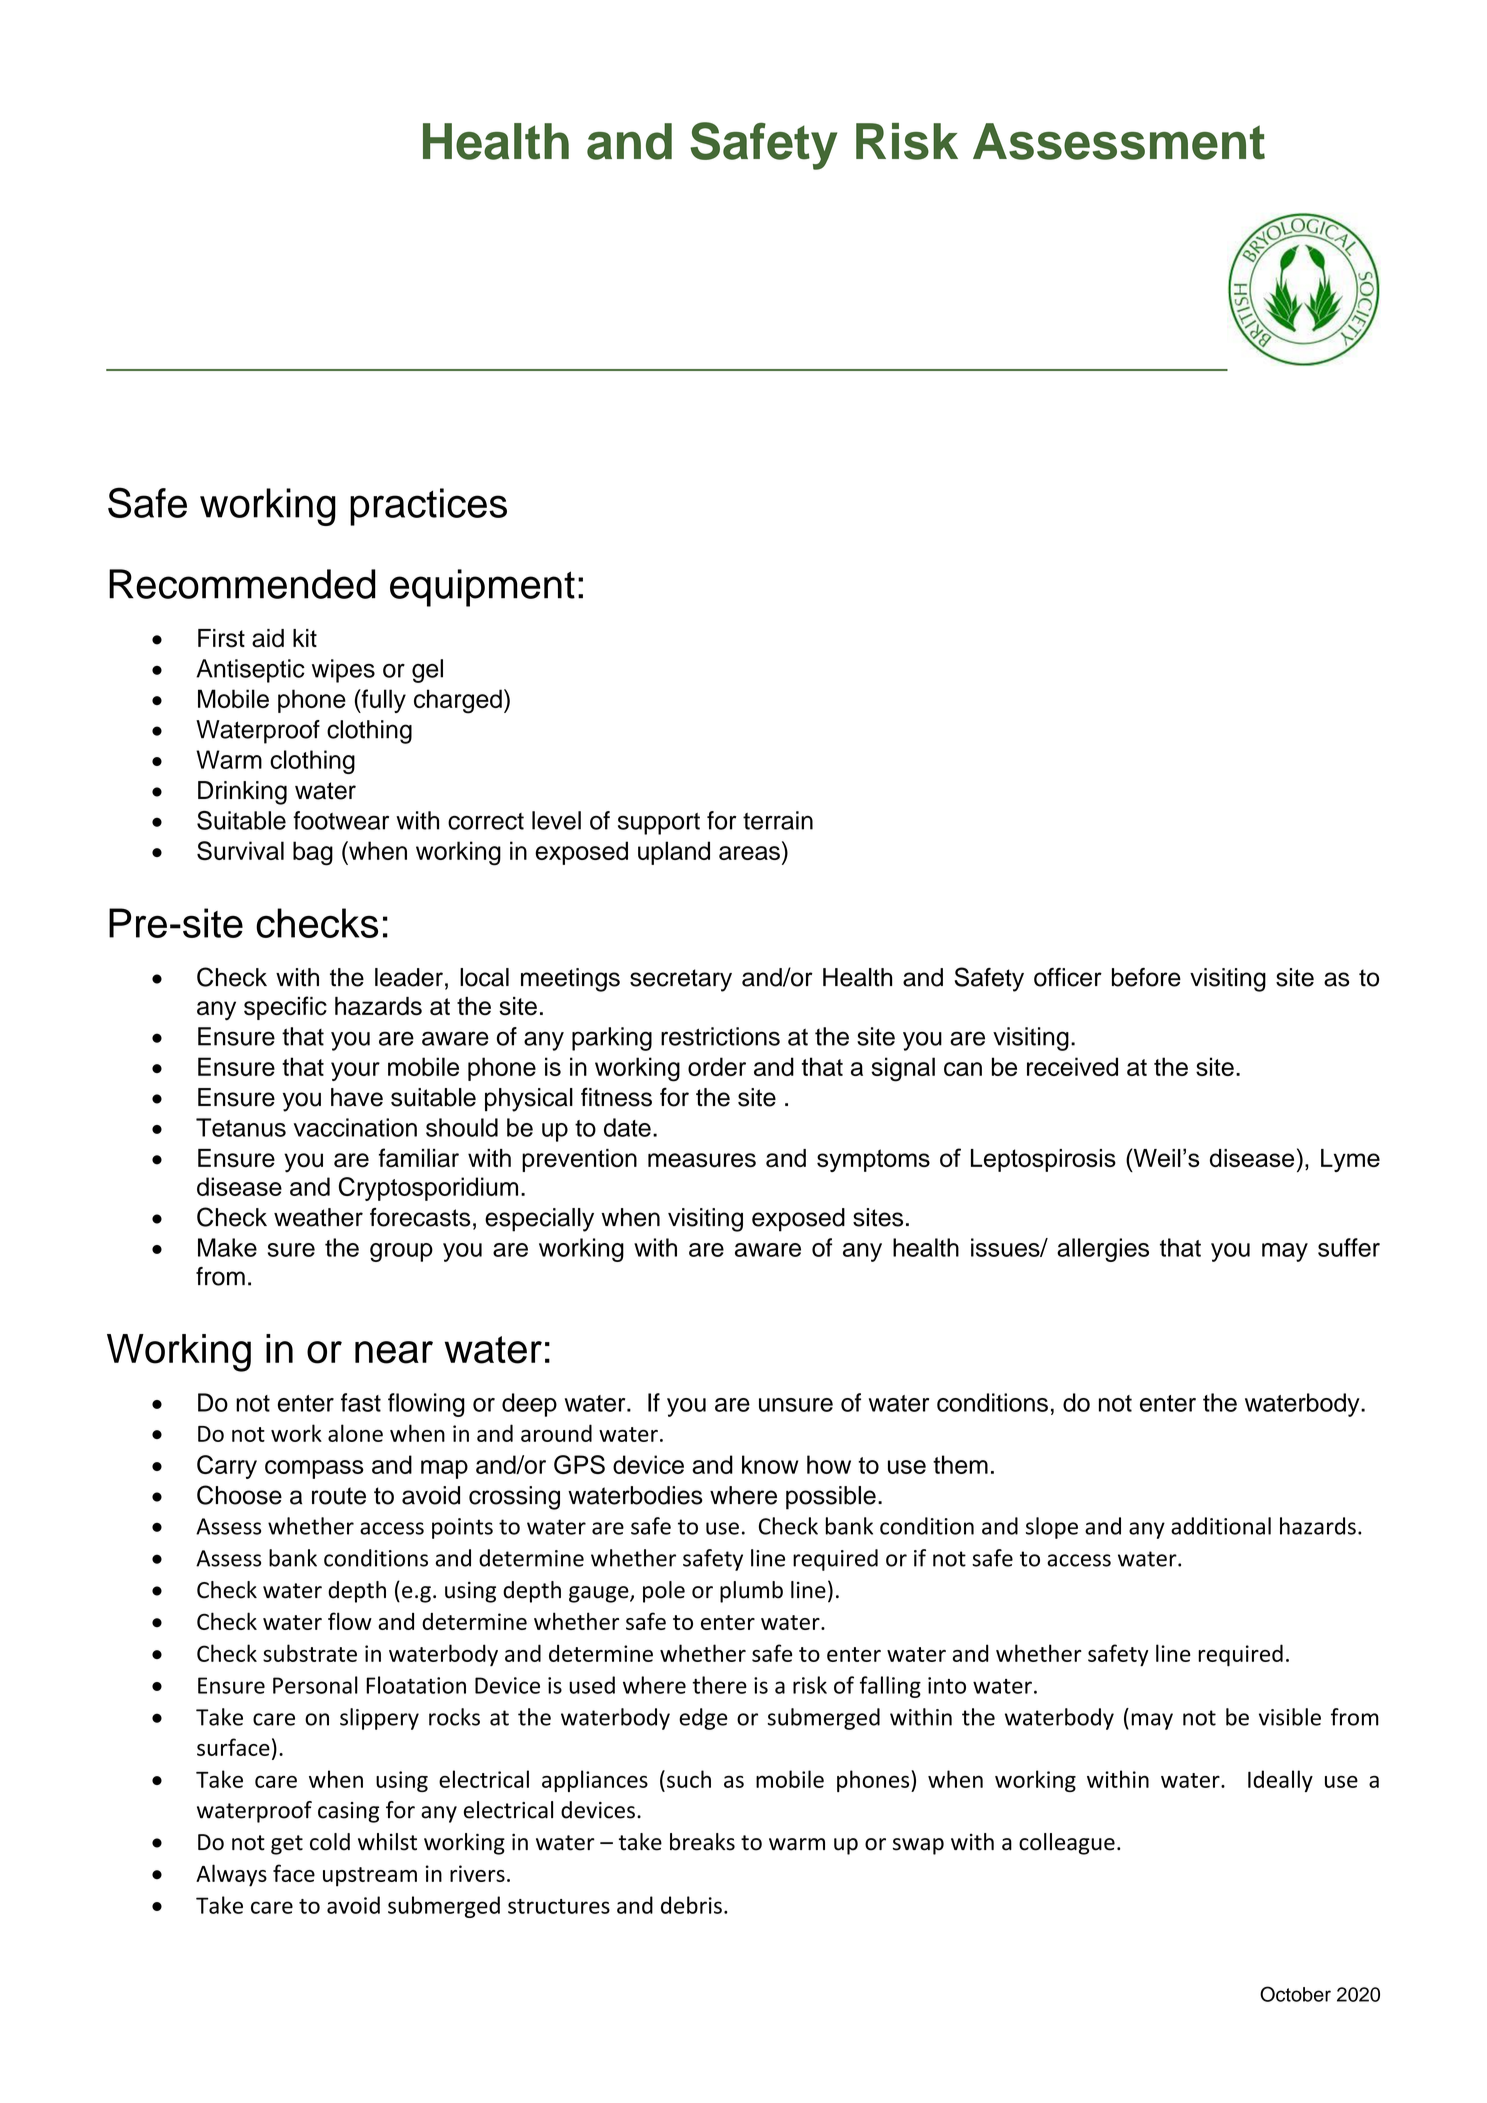 The width and height of the image is (1487, 2103). Describe the element at coordinates (370, 1877) in the image. I see `upstream` at that location.
